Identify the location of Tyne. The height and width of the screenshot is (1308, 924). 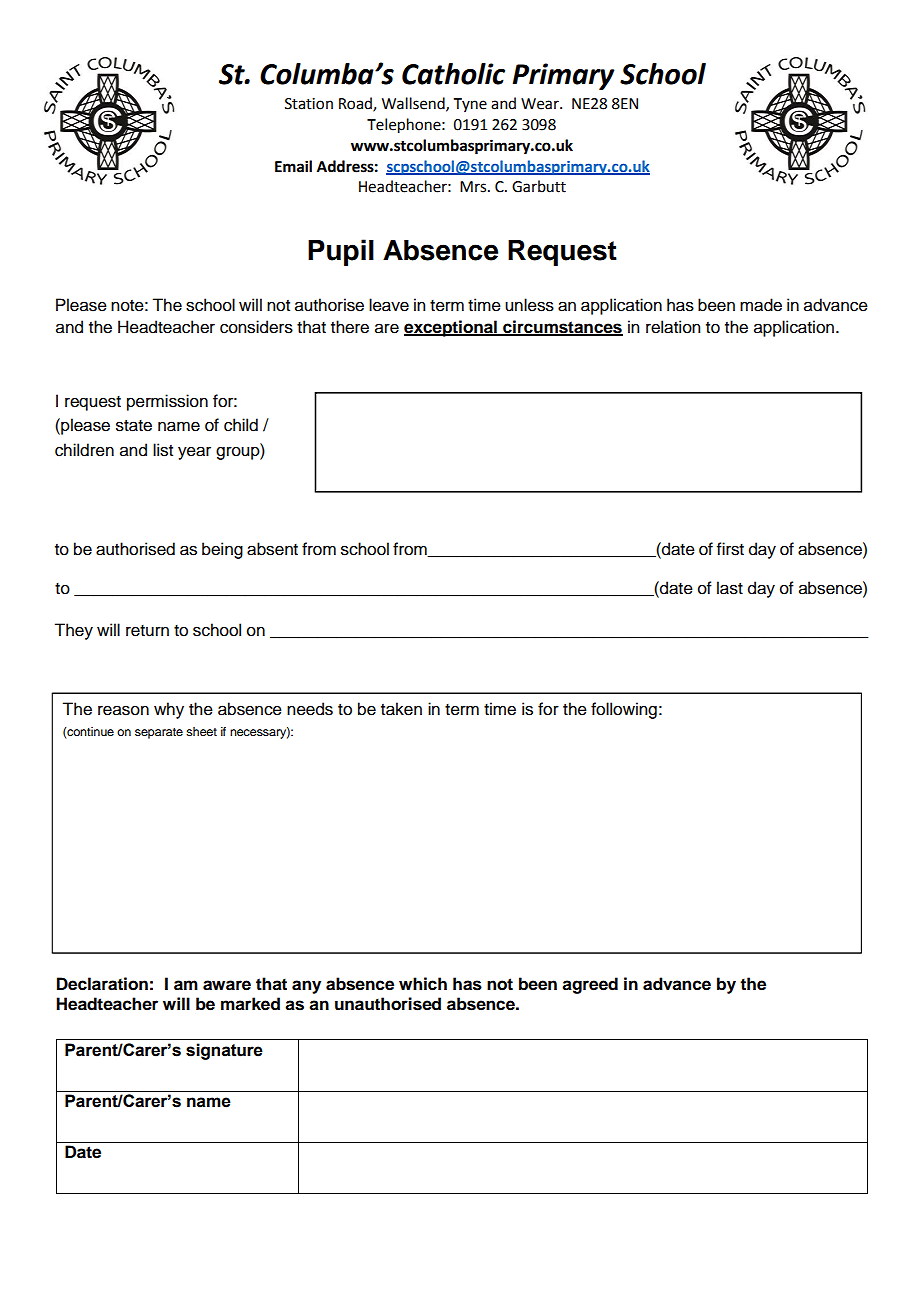
(470, 105).
